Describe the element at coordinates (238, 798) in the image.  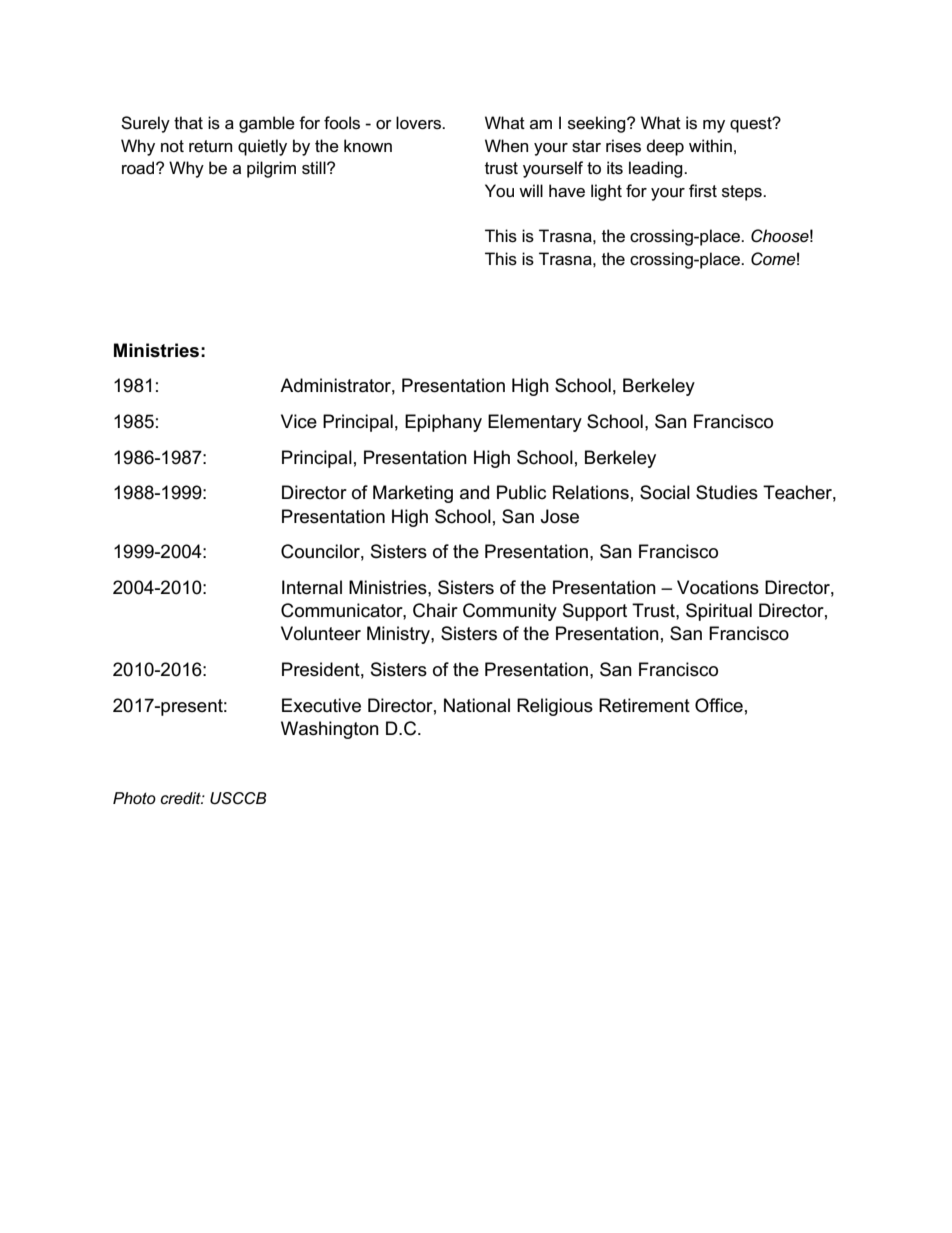
I see `USCCB` at that location.
